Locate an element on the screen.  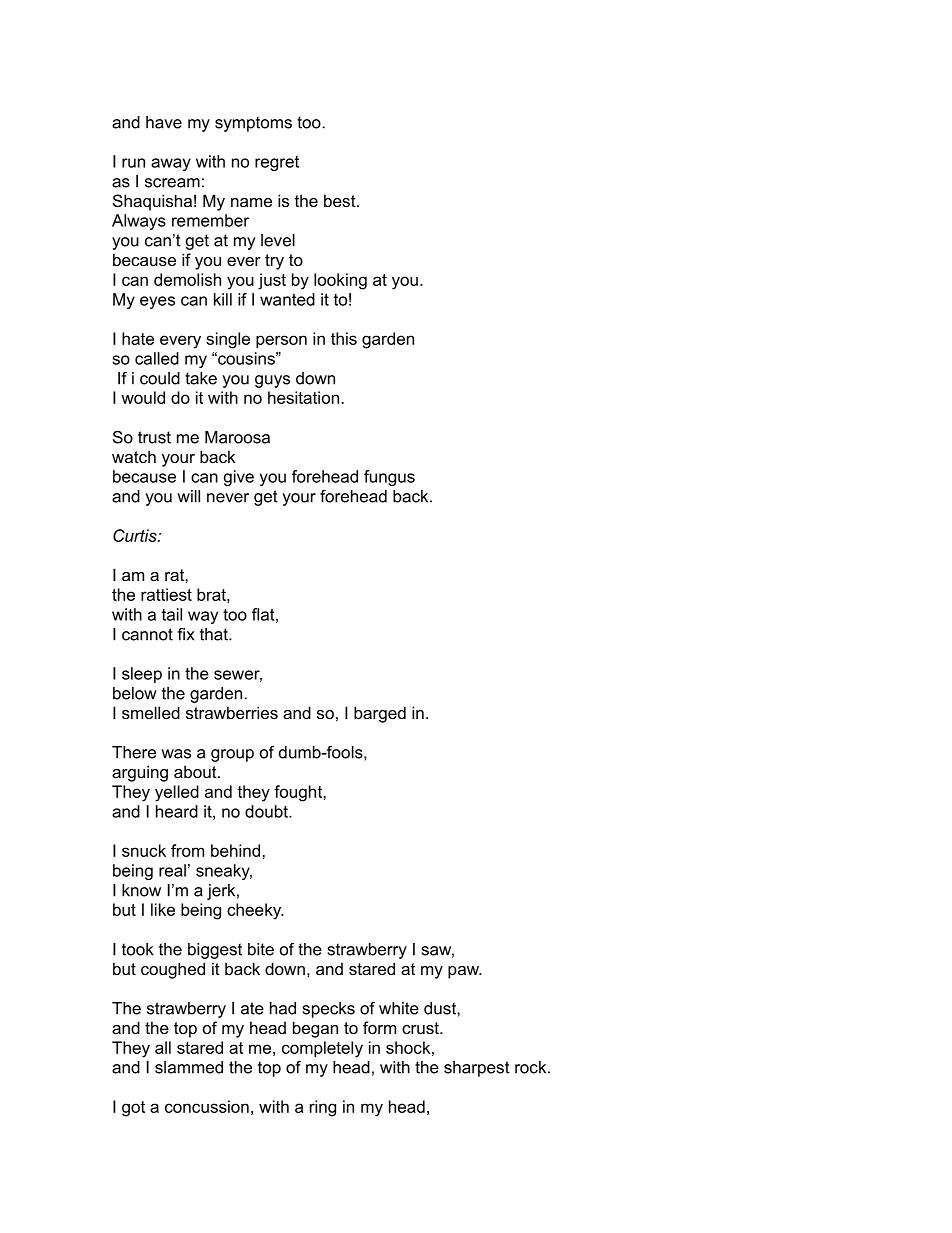
paw is located at coordinates (464, 972).
